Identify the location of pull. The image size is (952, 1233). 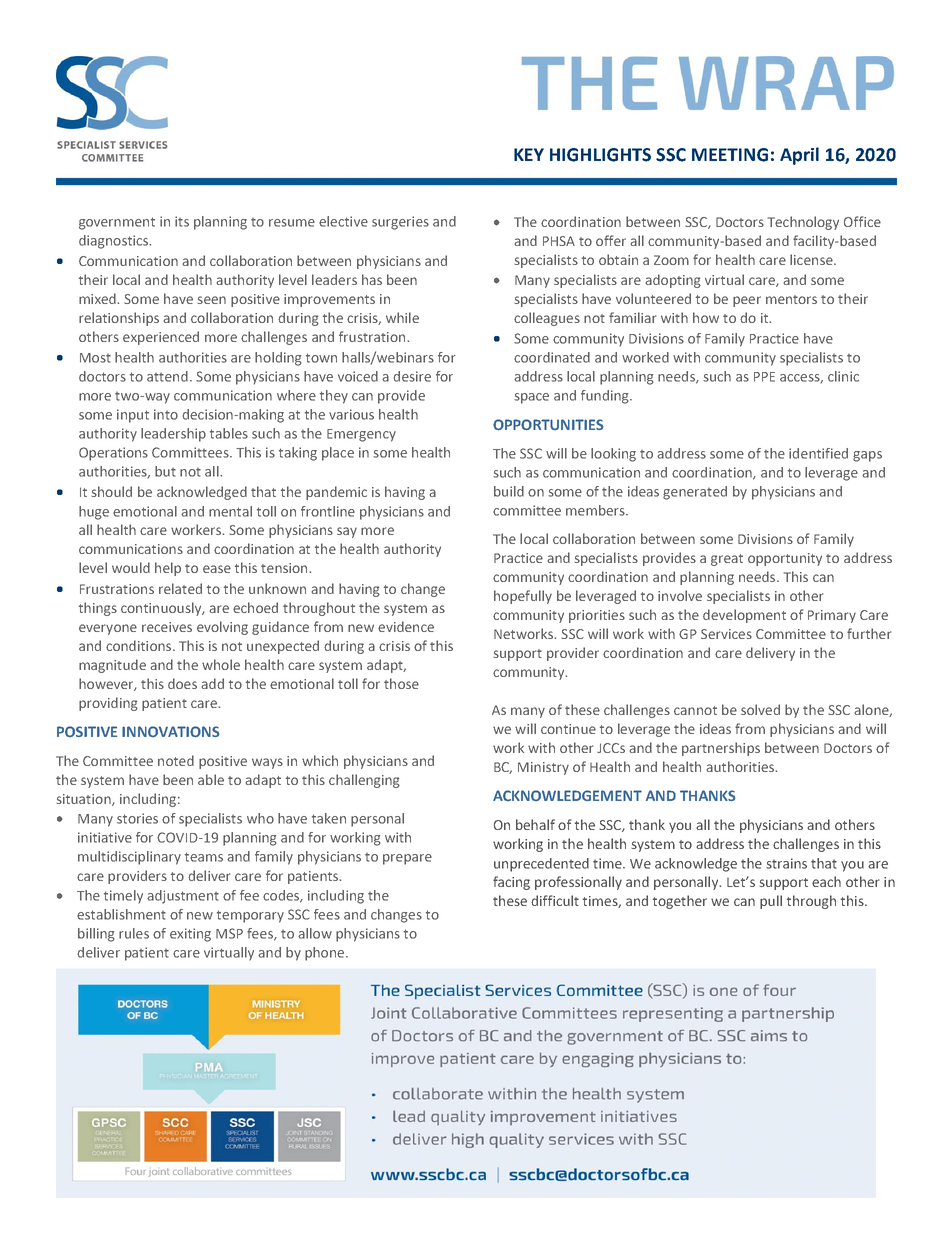
(771, 902).
